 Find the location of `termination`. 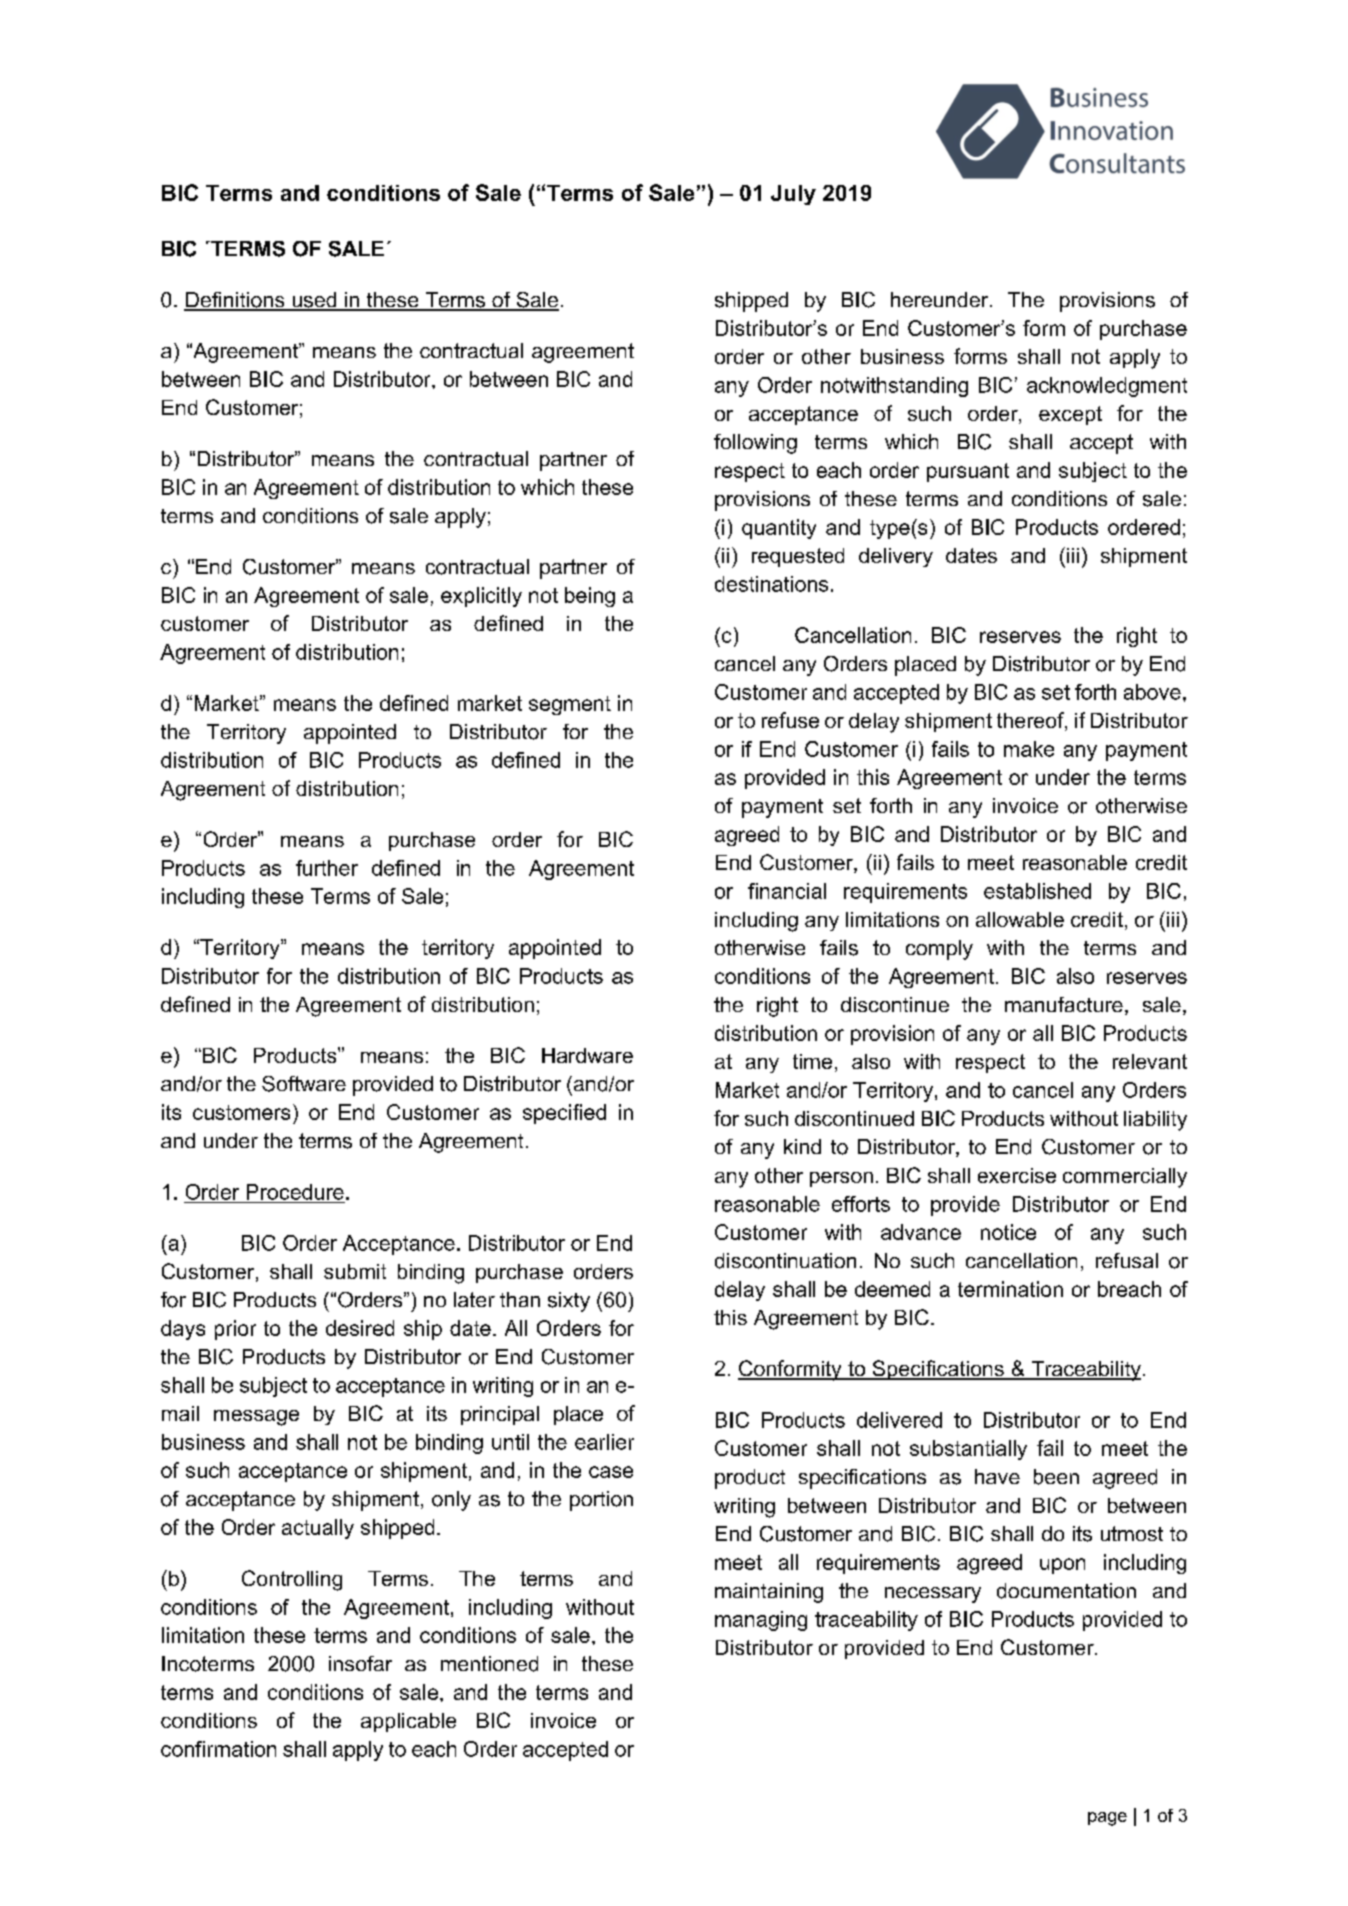

termination is located at coordinates (1010, 1289).
